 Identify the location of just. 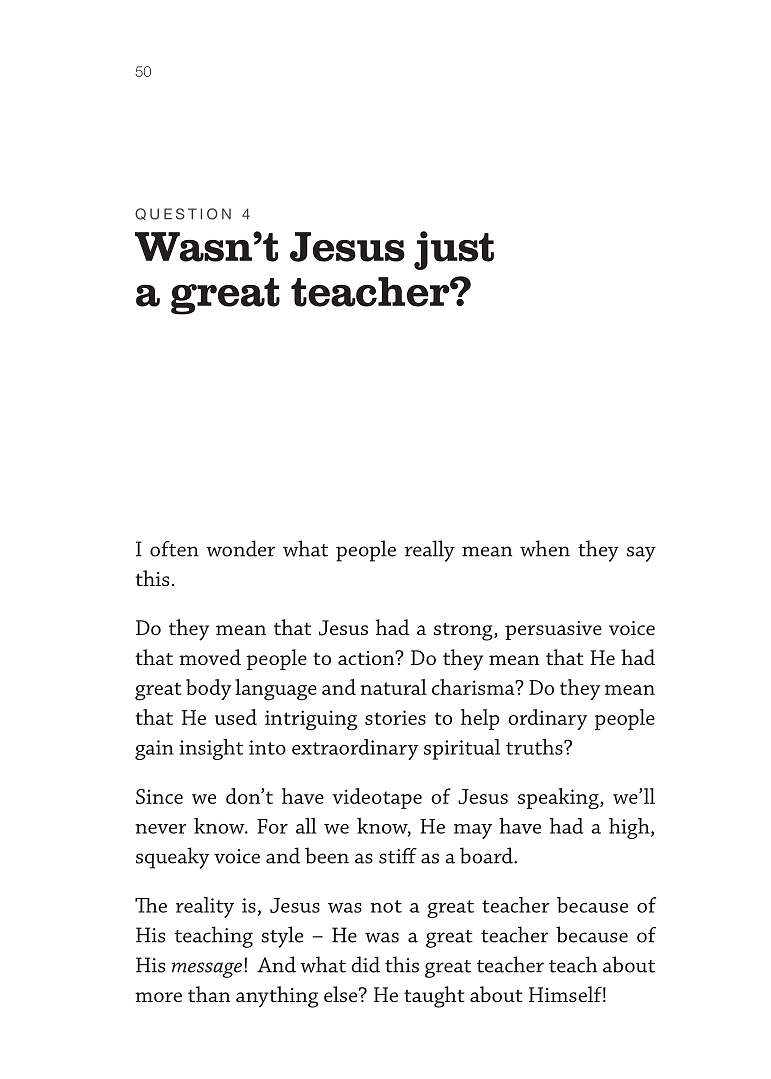
(454, 250).
